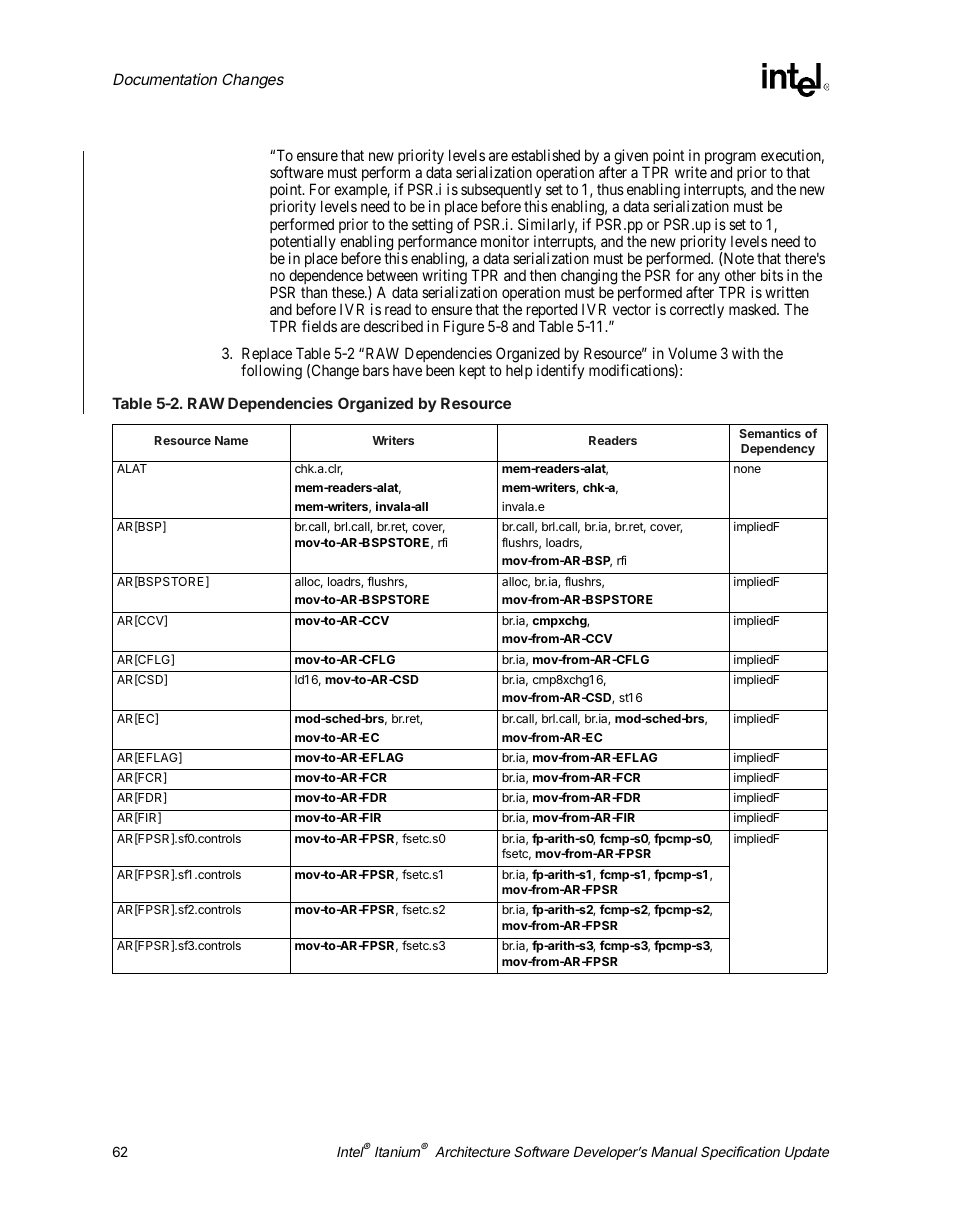 The height and width of the image is (1232, 953). What do you see at coordinates (505, 241) in the image?
I see `monitor` at bounding box center [505, 241].
